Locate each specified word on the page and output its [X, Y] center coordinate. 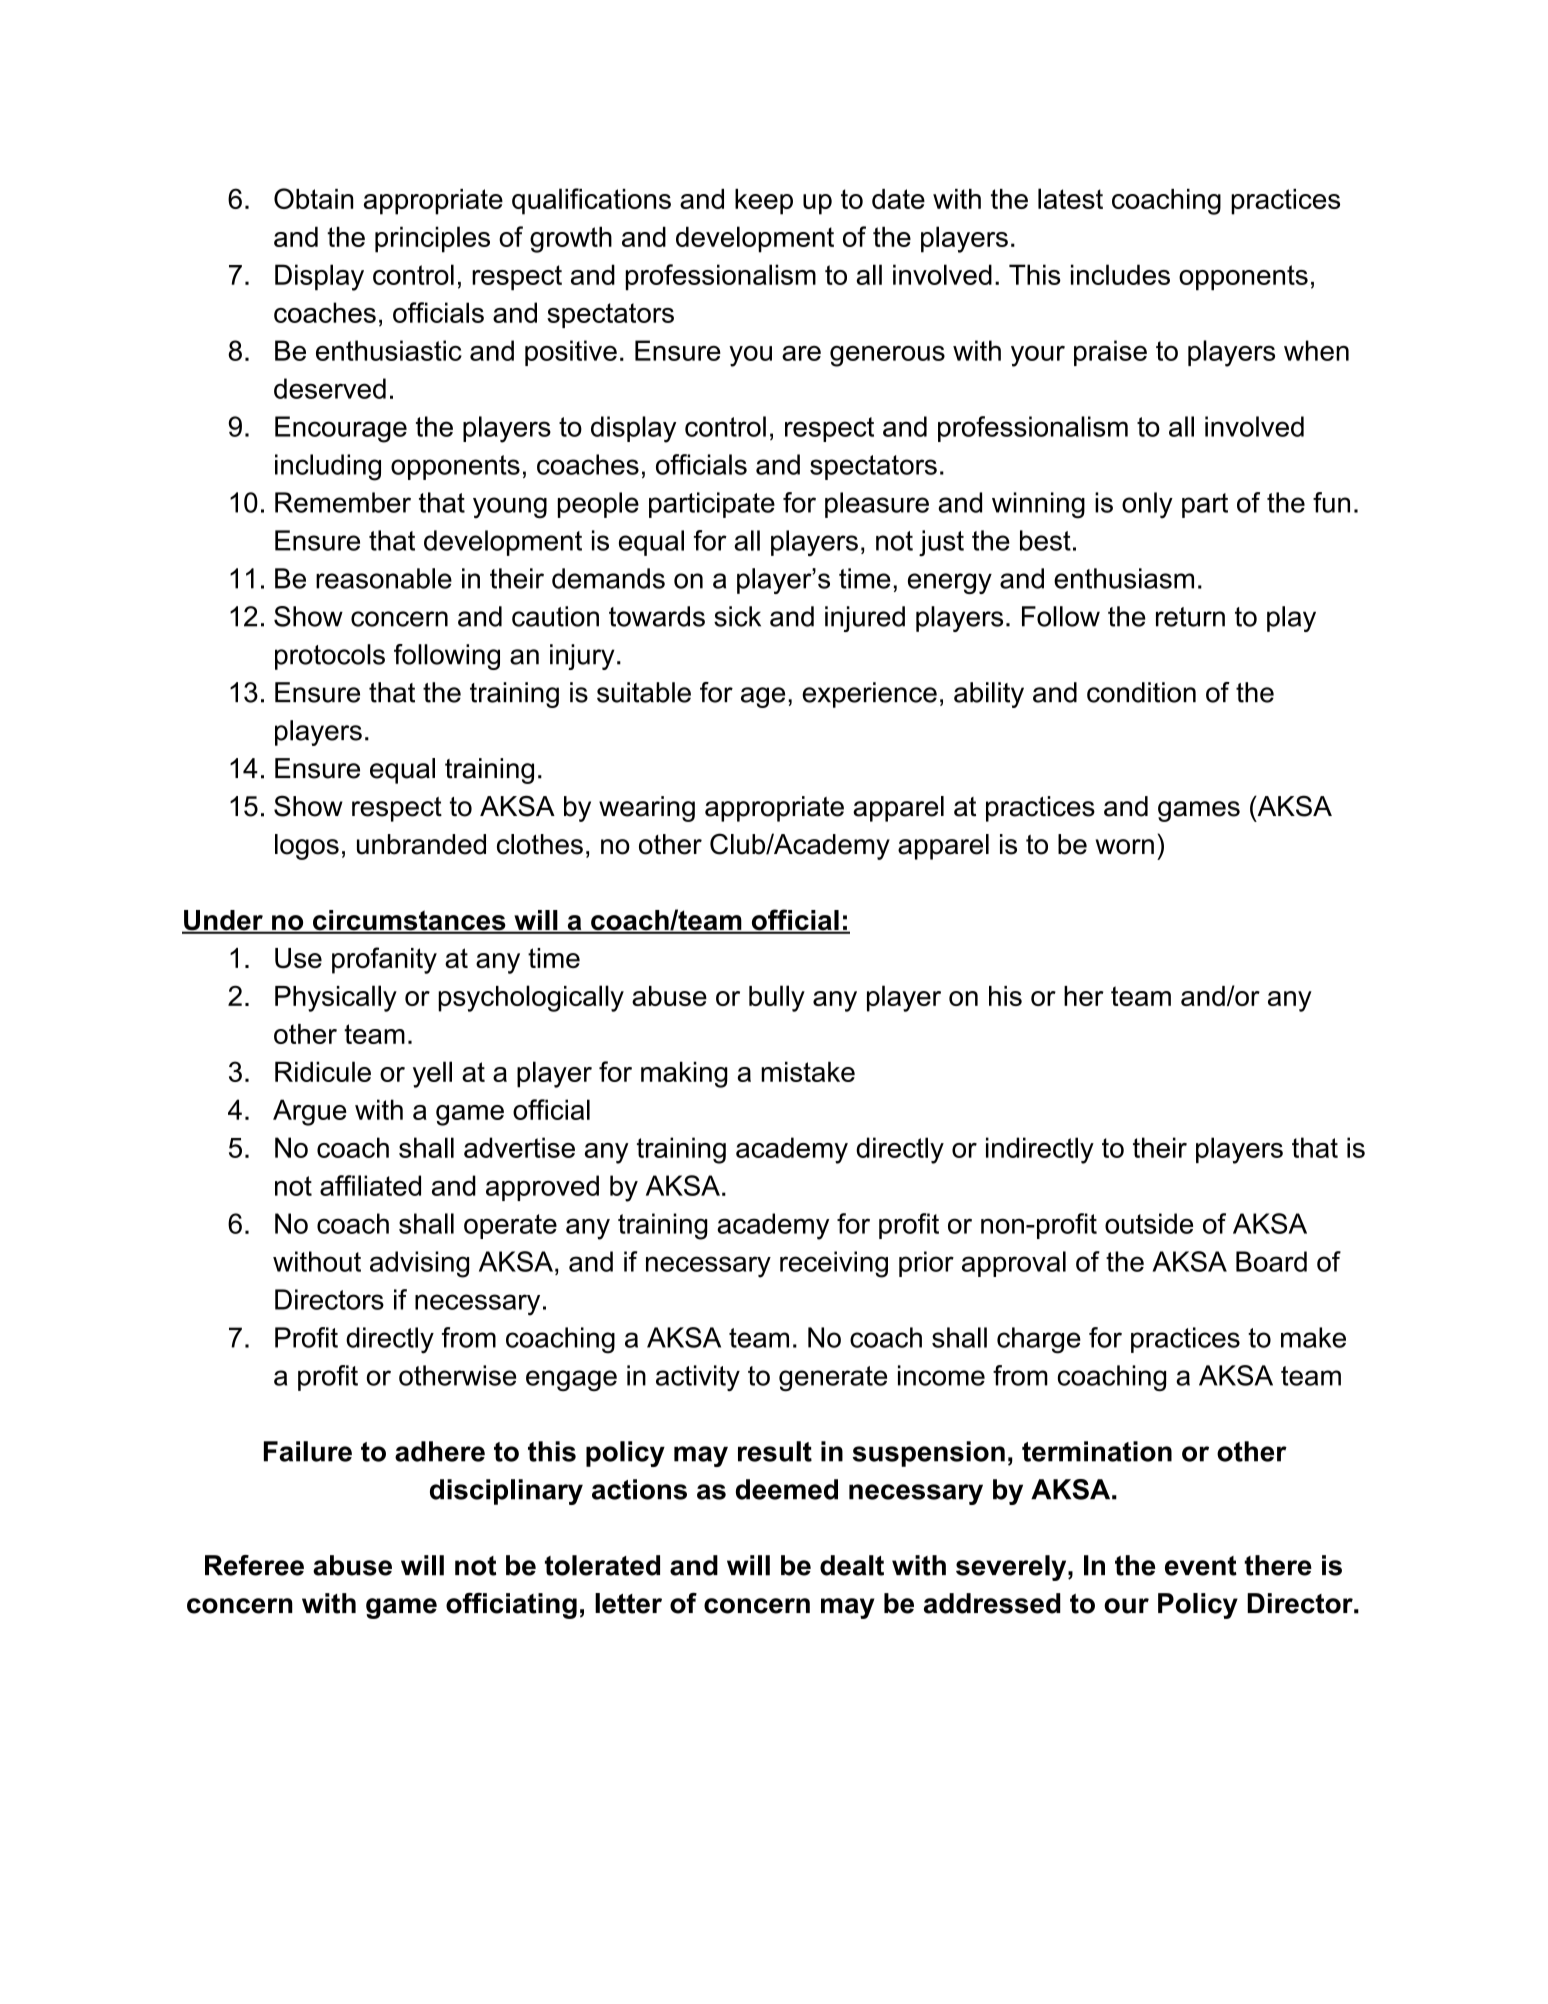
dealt [852, 1565]
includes [1120, 274]
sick [737, 616]
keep [764, 202]
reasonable [384, 578]
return [1190, 617]
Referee [254, 1565]
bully [777, 998]
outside [1149, 1223]
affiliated [370, 1185]
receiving [834, 1264]
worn [1125, 847]
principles [432, 239]
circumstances [409, 921]
